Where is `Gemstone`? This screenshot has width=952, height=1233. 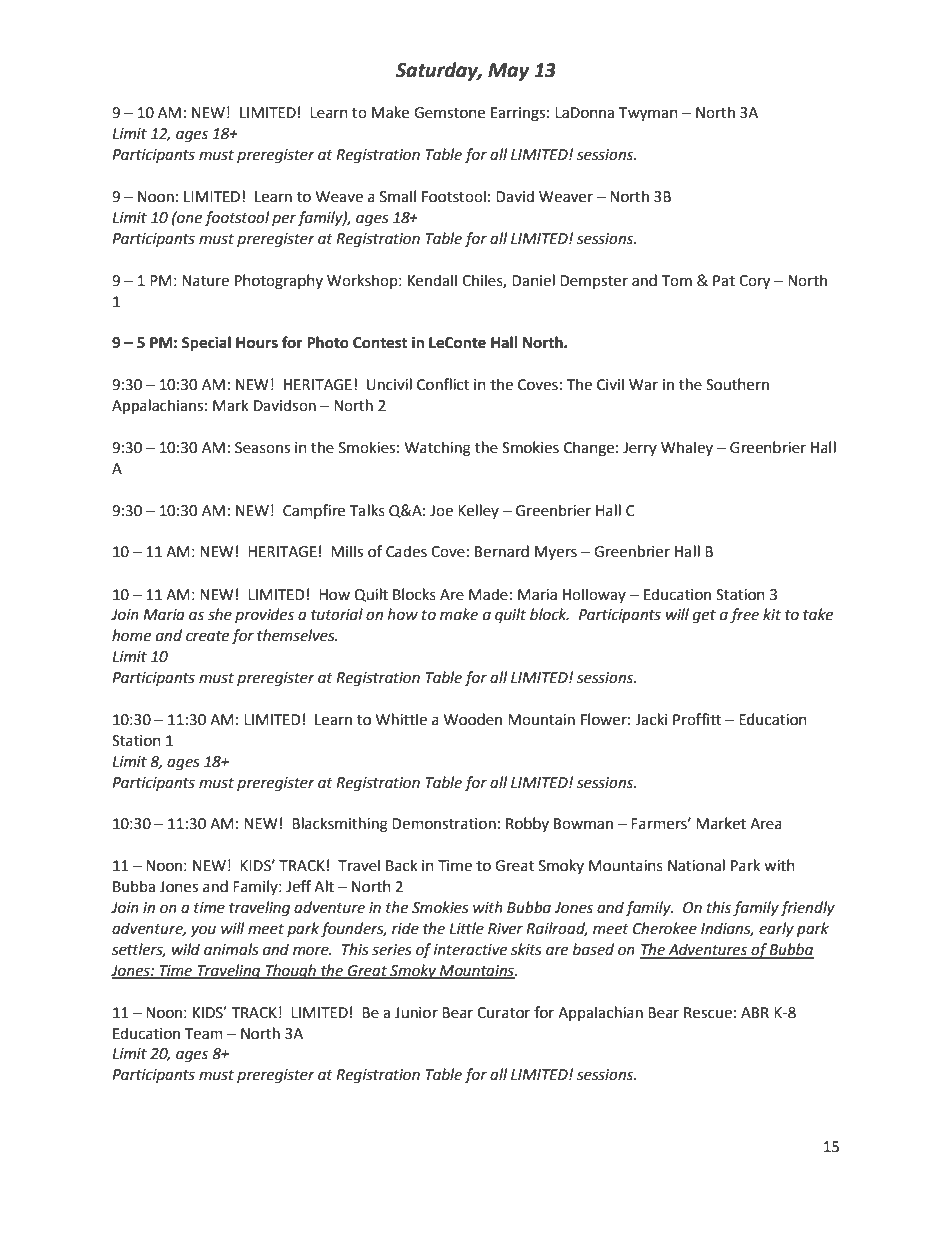 Gemstone is located at coordinates (449, 113).
